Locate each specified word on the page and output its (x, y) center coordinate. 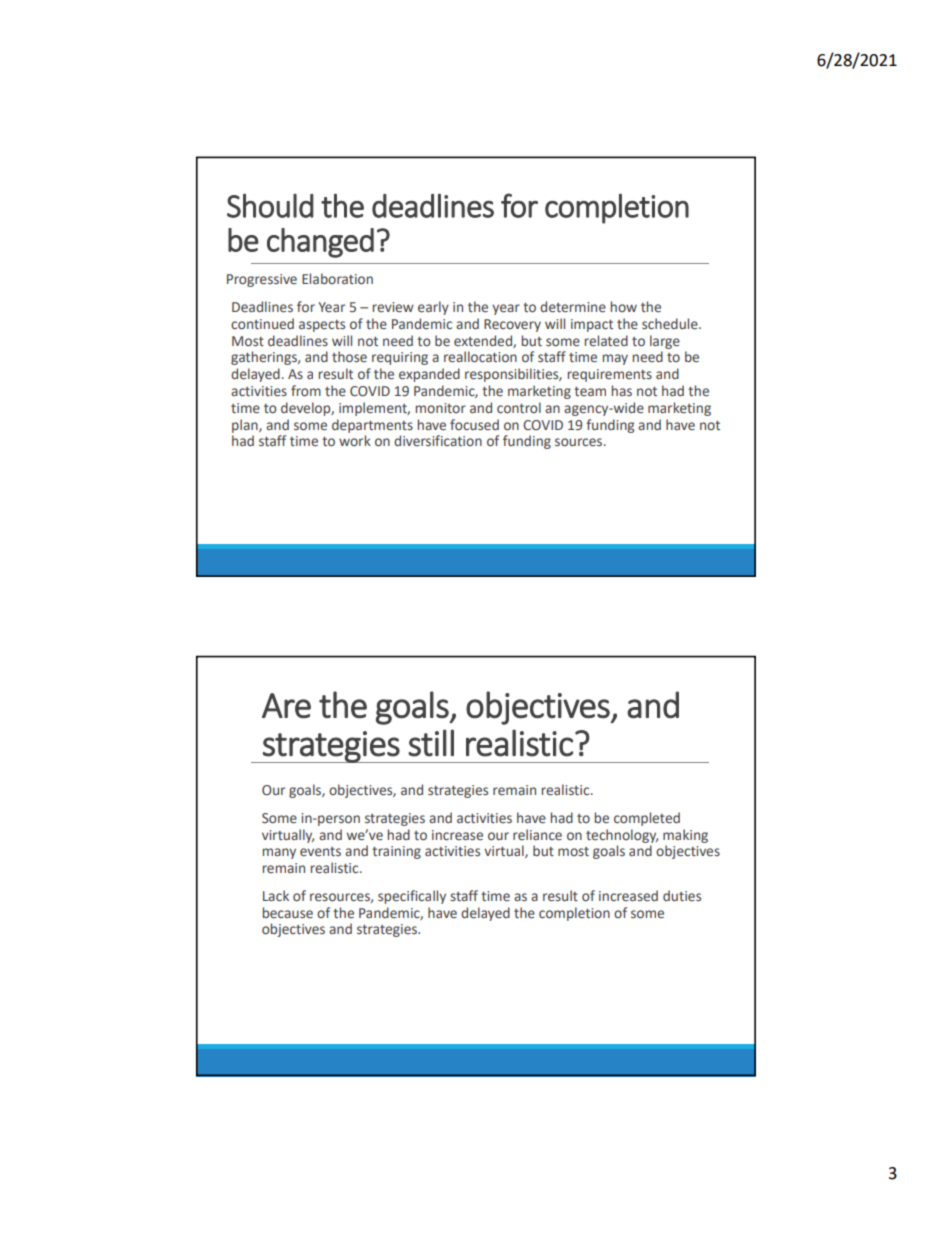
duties (682, 896)
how (624, 306)
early (433, 308)
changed (320, 243)
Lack (276, 895)
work (355, 440)
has (622, 390)
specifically (412, 897)
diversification (438, 440)
